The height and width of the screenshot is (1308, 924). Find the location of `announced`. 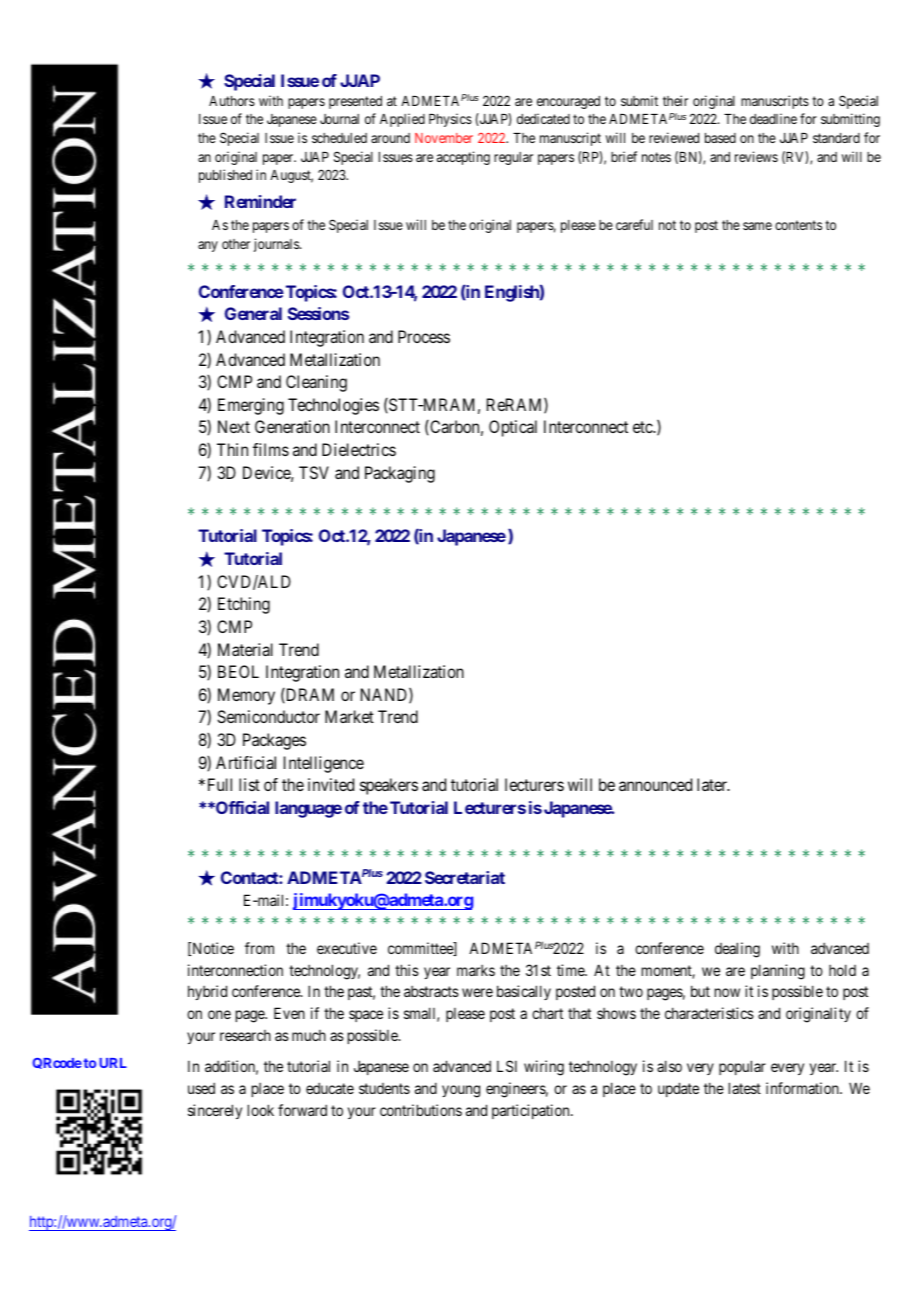

announced is located at coordinates (655, 784).
